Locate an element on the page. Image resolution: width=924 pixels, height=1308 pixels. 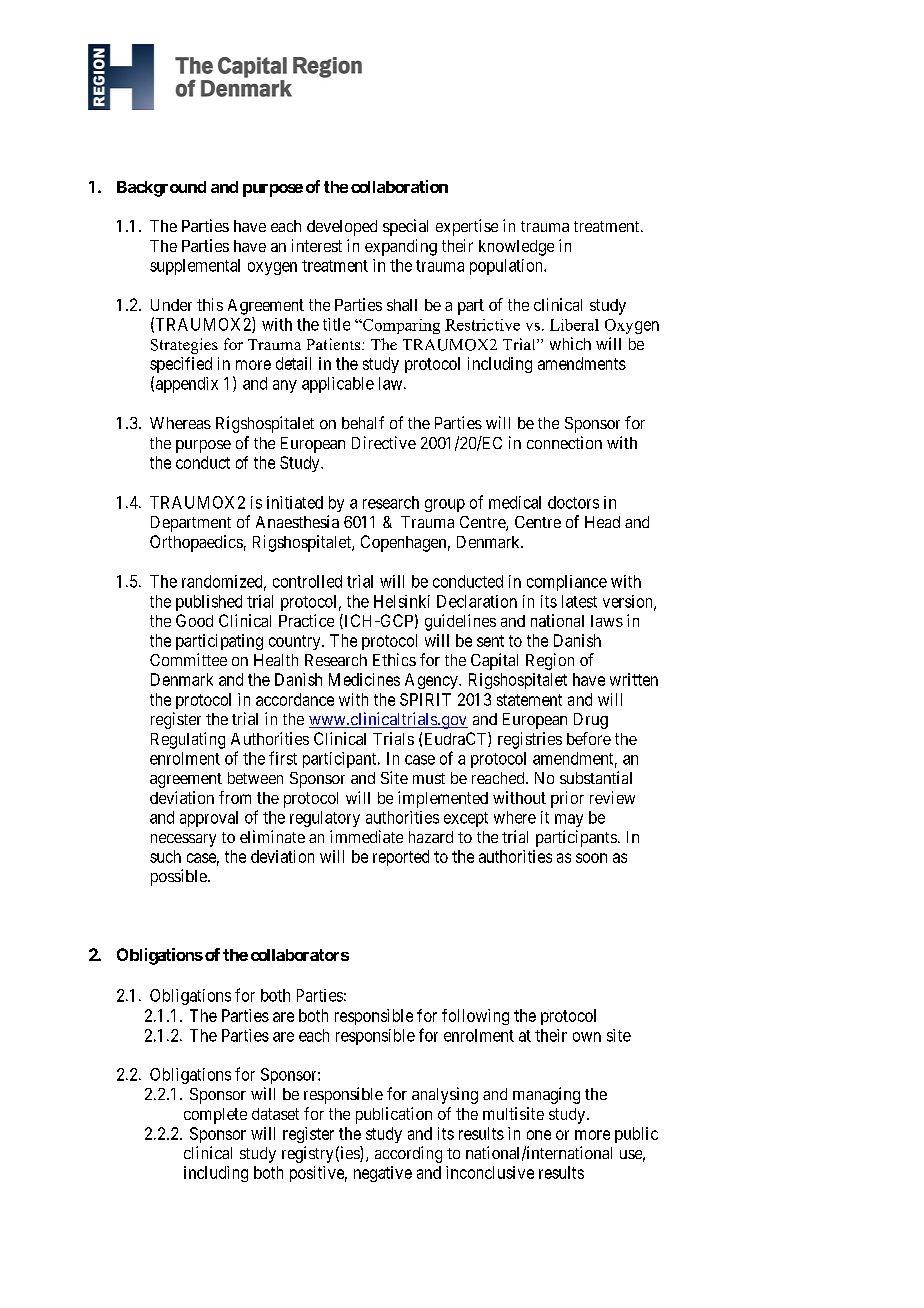
Orthopaedics is located at coordinates (196, 543).
